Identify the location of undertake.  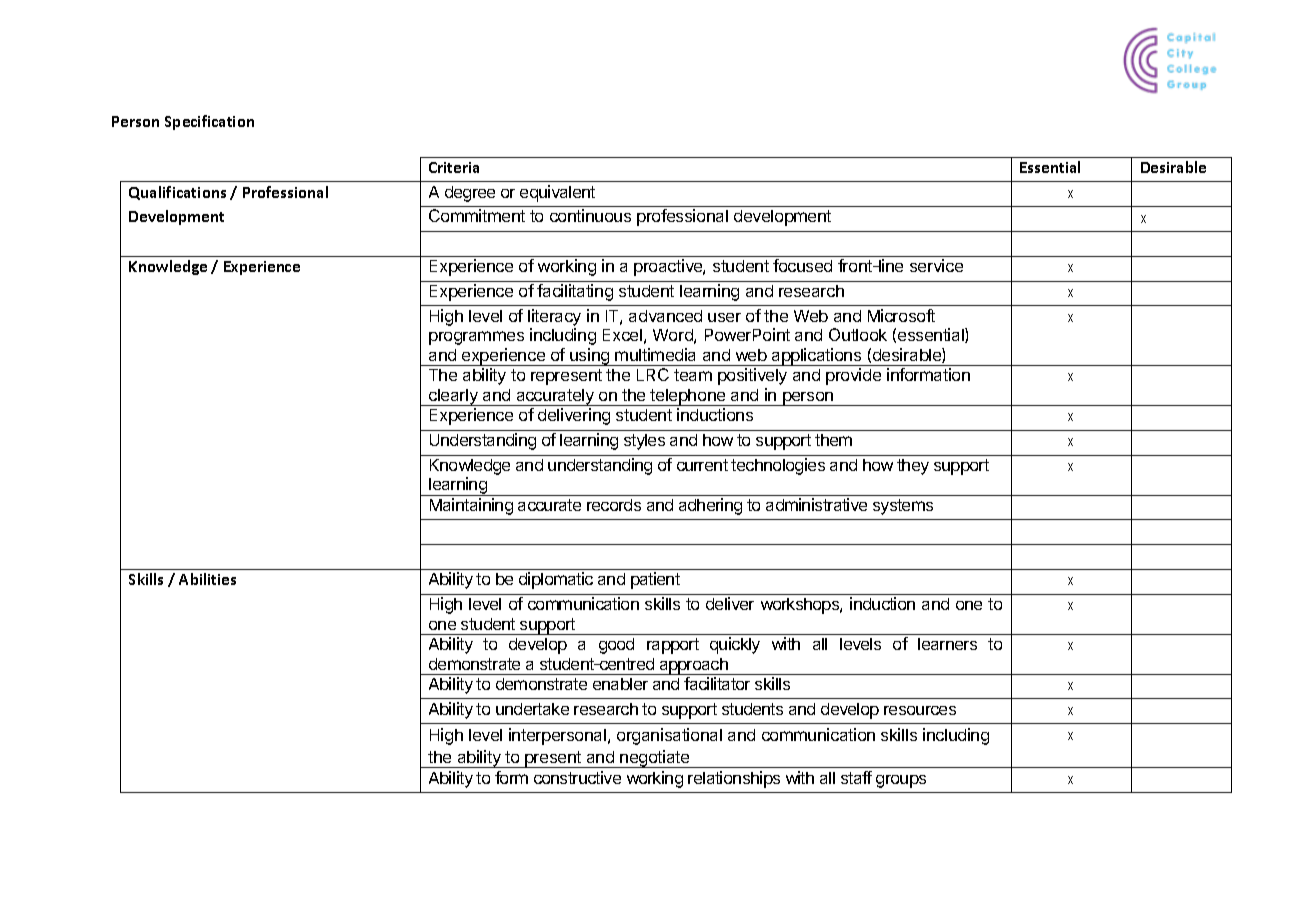
(532, 709).
